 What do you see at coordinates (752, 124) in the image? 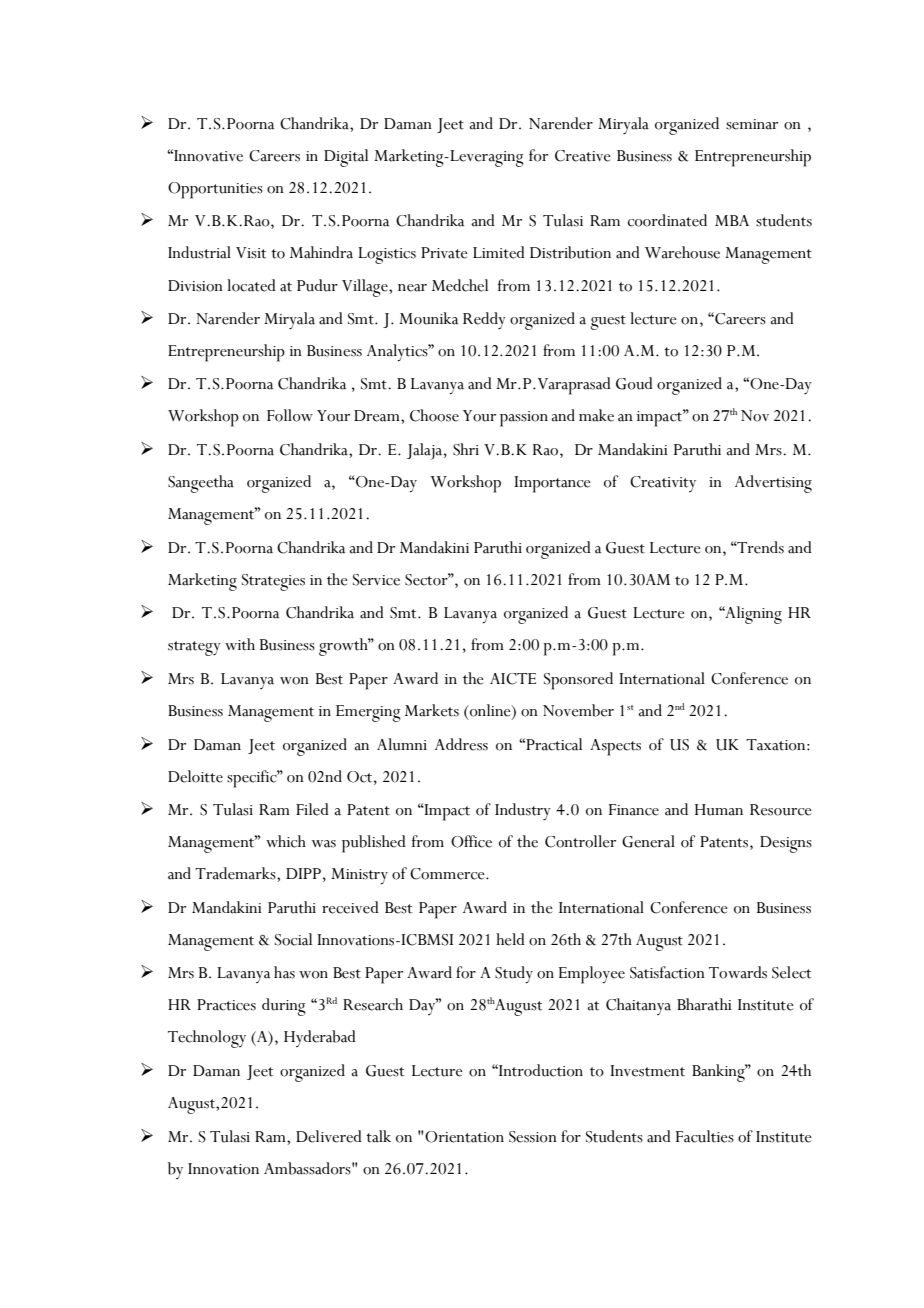
I see `seminar` at bounding box center [752, 124].
